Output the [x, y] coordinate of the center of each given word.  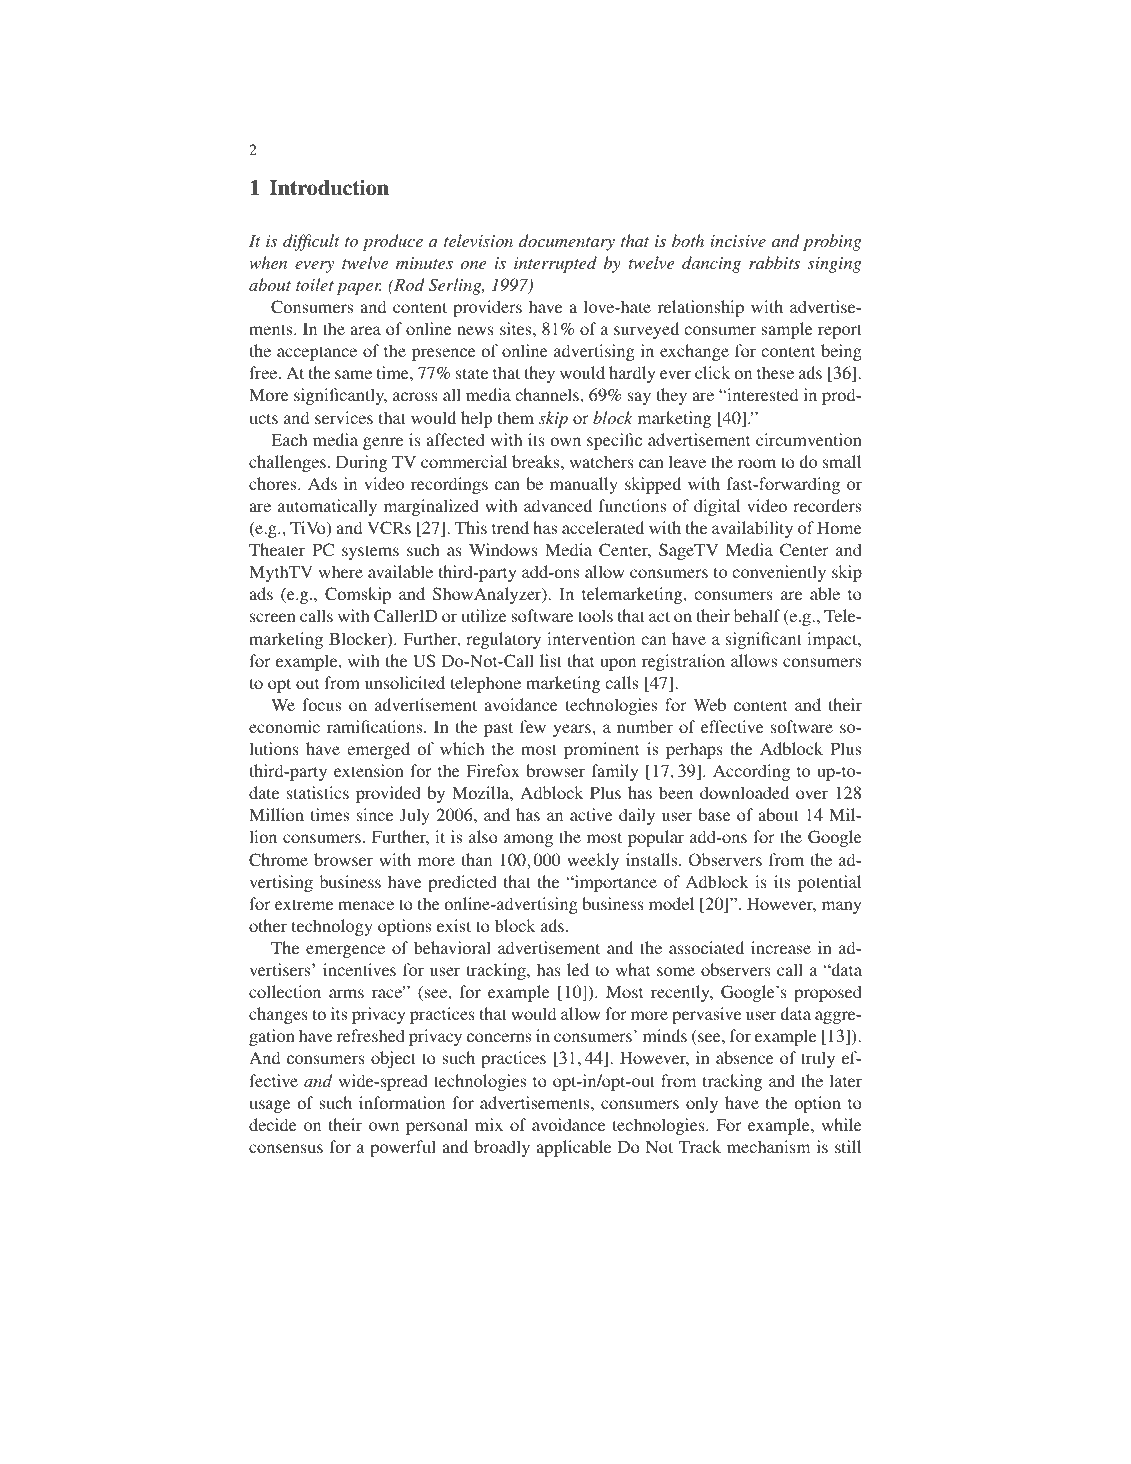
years [572, 730]
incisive [738, 241]
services [344, 417]
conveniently [779, 573]
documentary [567, 242]
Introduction [329, 188]
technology [332, 927]
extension [369, 770]
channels [548, 394]
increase [781, 947]
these [775, 372]
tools [595, 615]
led [578, 969]
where [341, 571]
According [751, 772]
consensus [286, 1148]
